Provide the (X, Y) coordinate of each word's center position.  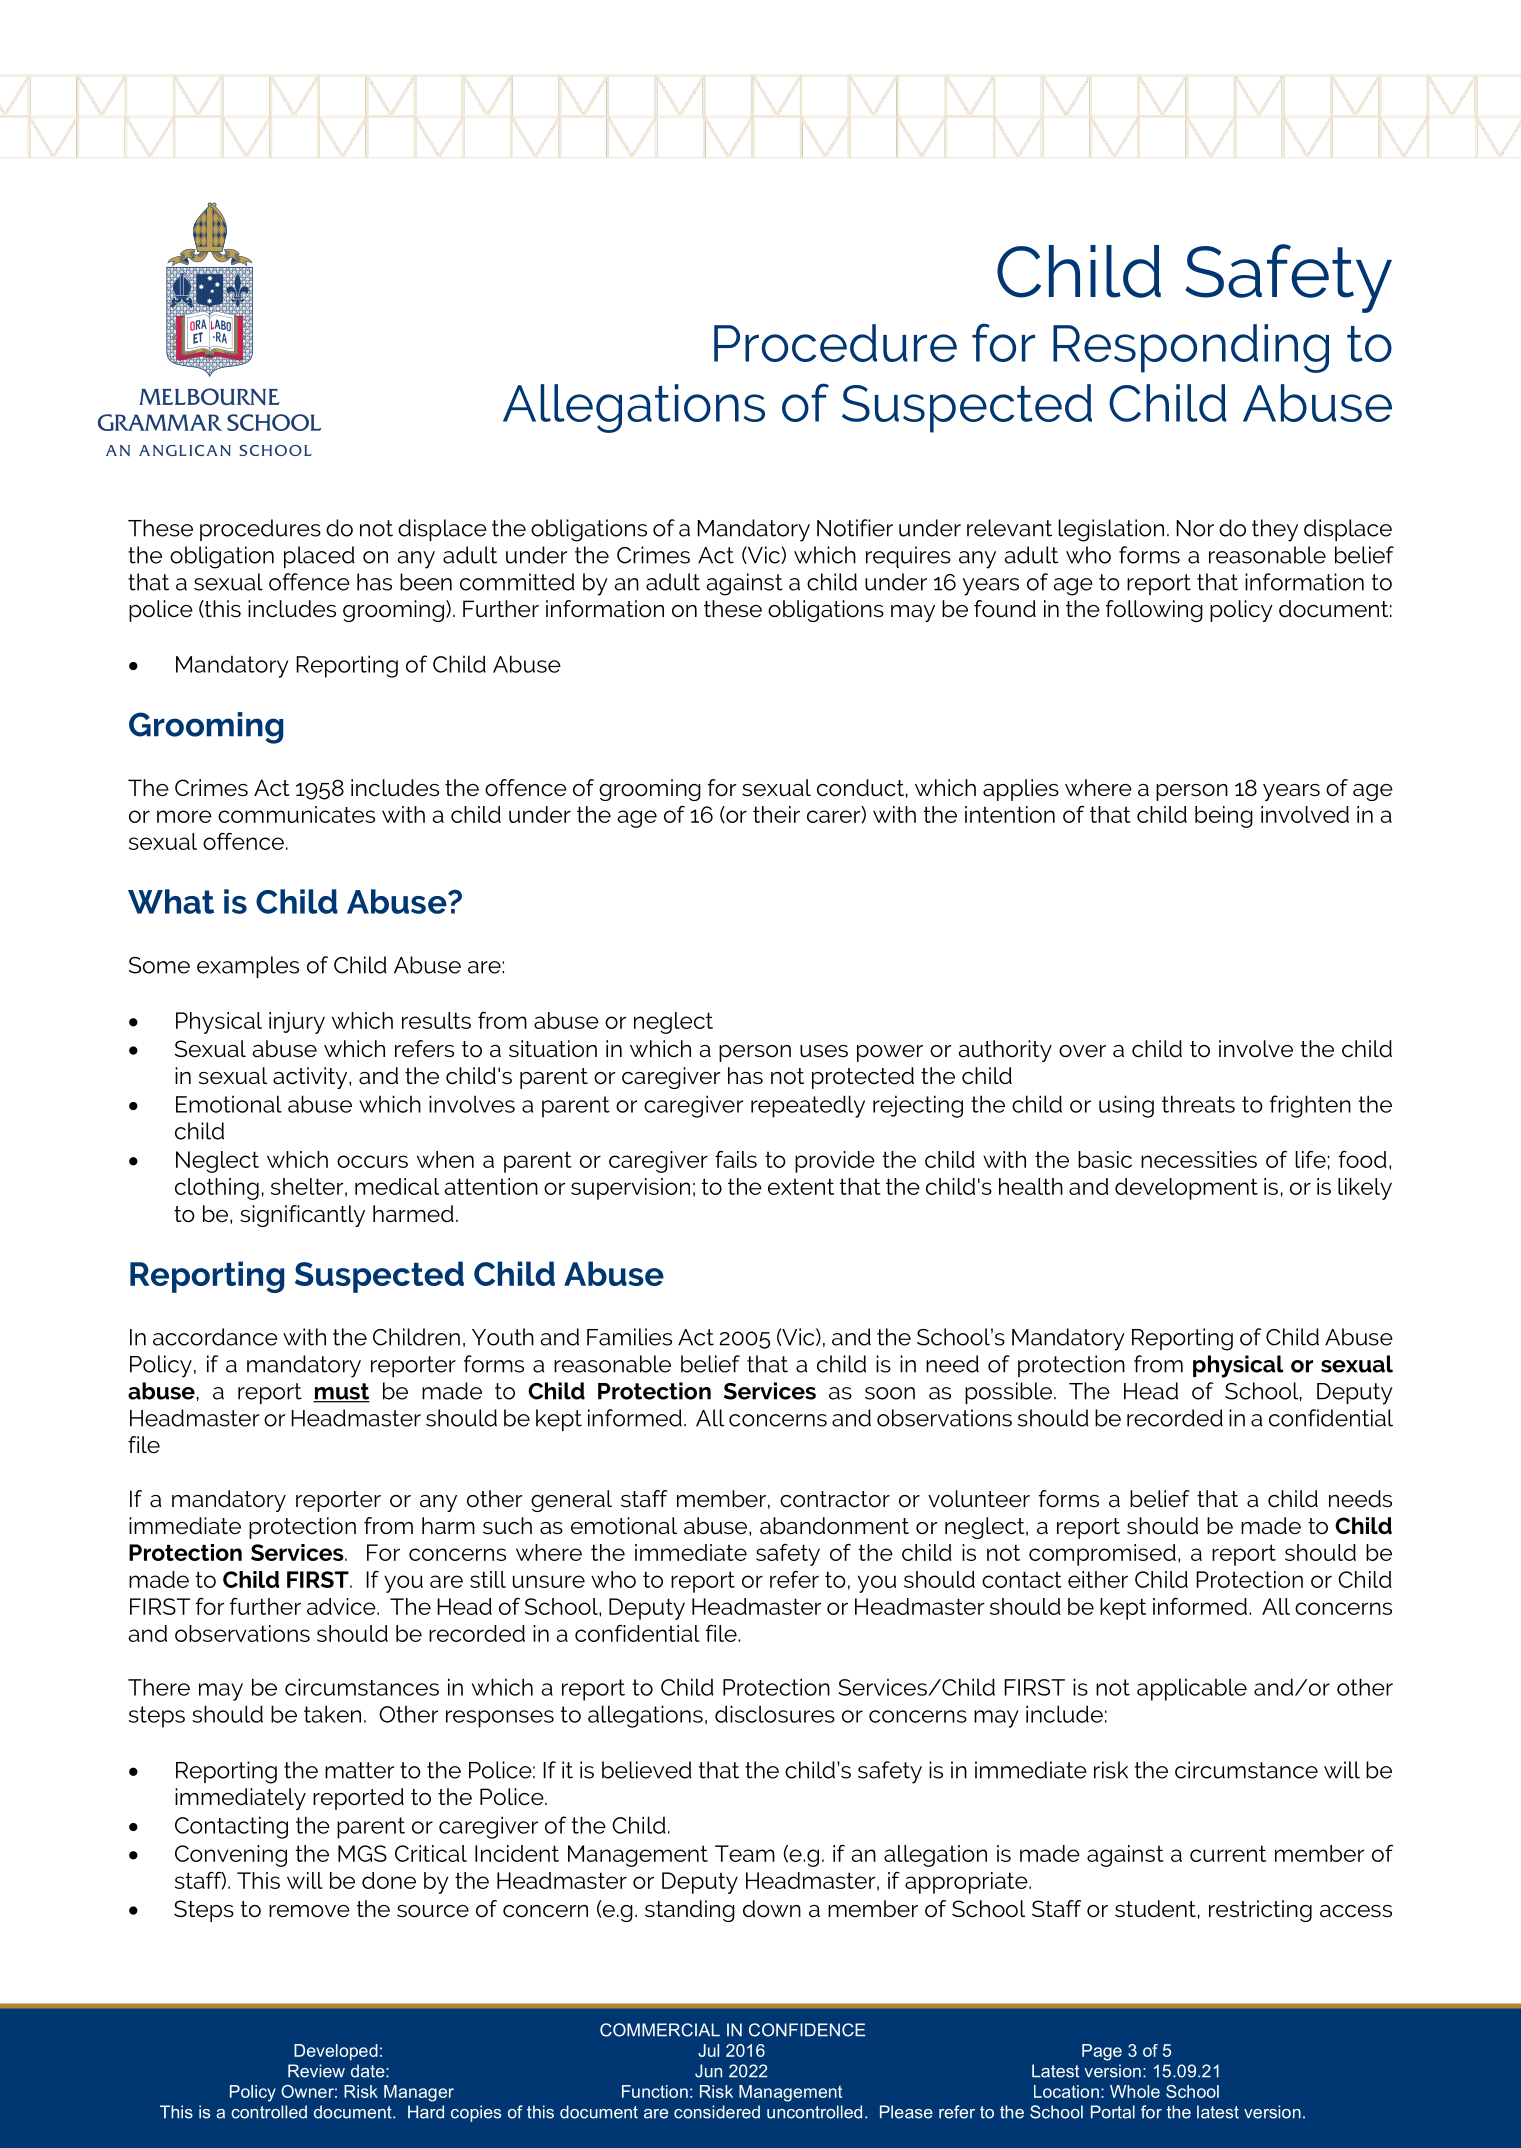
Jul (708, 2050)
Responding (1191, 348)
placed (319, 557)
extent (801, 1186)
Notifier (855, 528)
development (1186, 1189)
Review (316, 2071)
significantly (302, 1216)
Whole (1135, 2091)
